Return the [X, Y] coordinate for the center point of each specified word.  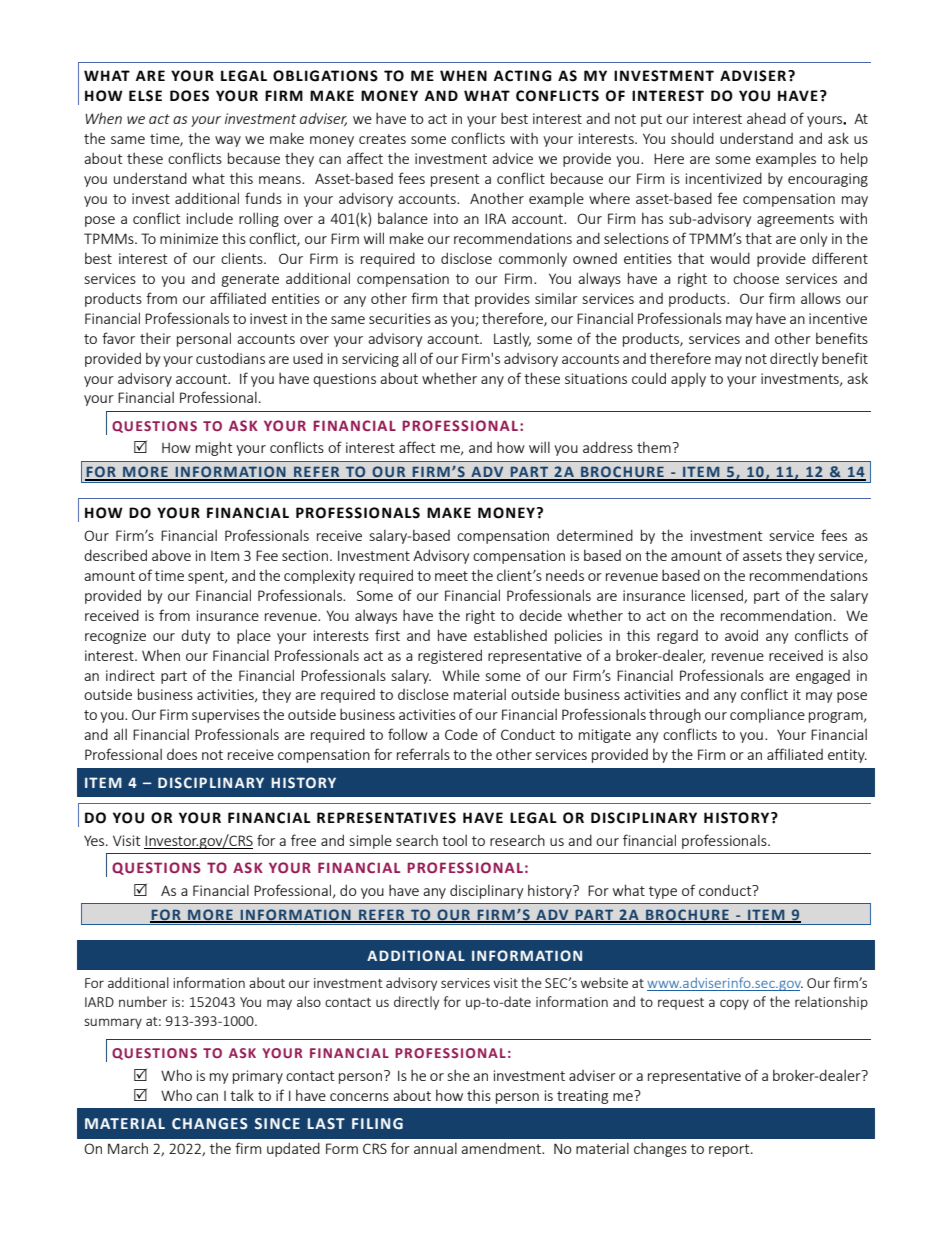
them [654, 447]
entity [847, 756]
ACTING [523, 76]
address [608, 447]
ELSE [145, 96]
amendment [502, 1148]
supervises [226, 716]
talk [242, 1095]
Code [461, 734]
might [214, 448]
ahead [766, 118]
